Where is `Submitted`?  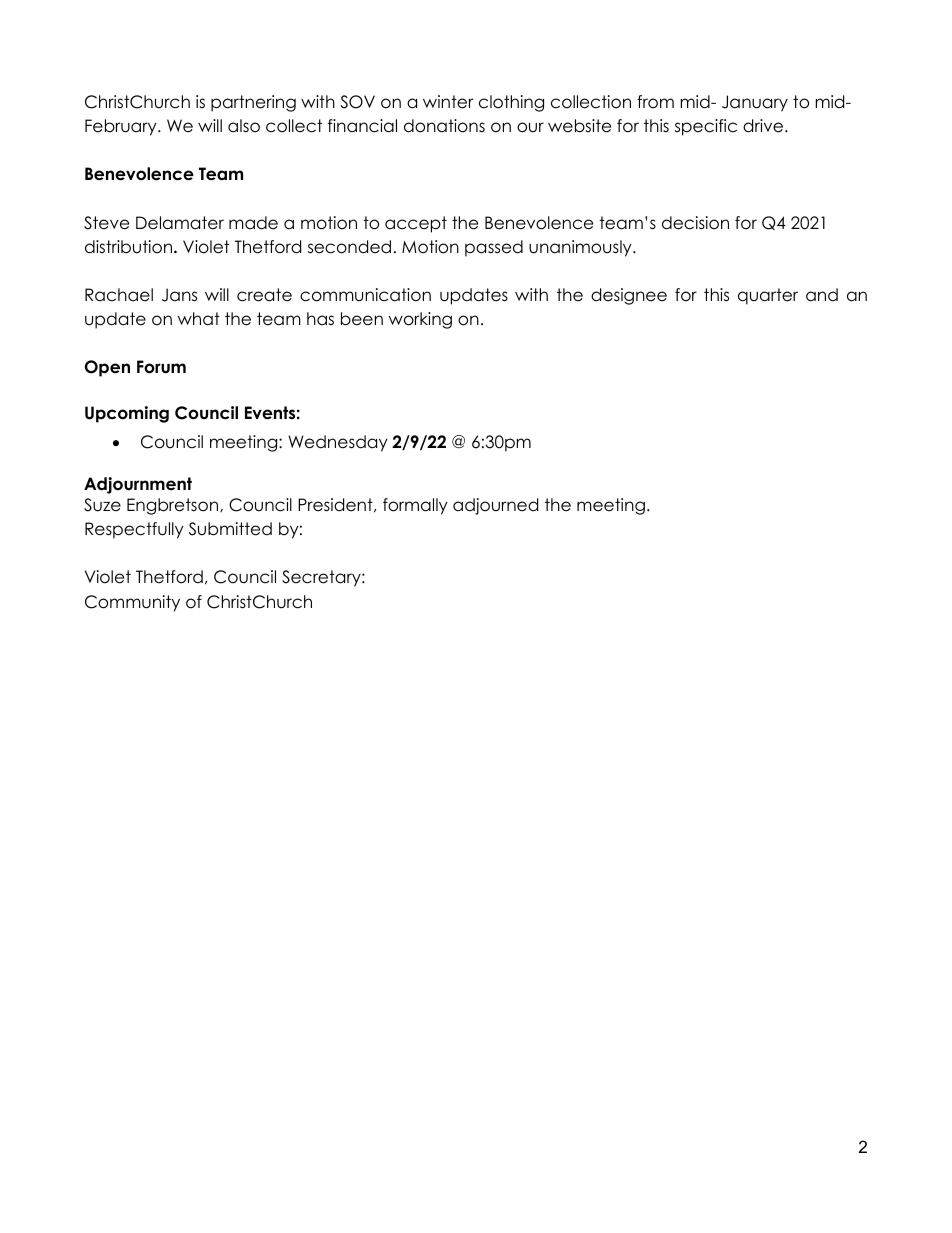
Submitted is located at coordinates (230, 529).
